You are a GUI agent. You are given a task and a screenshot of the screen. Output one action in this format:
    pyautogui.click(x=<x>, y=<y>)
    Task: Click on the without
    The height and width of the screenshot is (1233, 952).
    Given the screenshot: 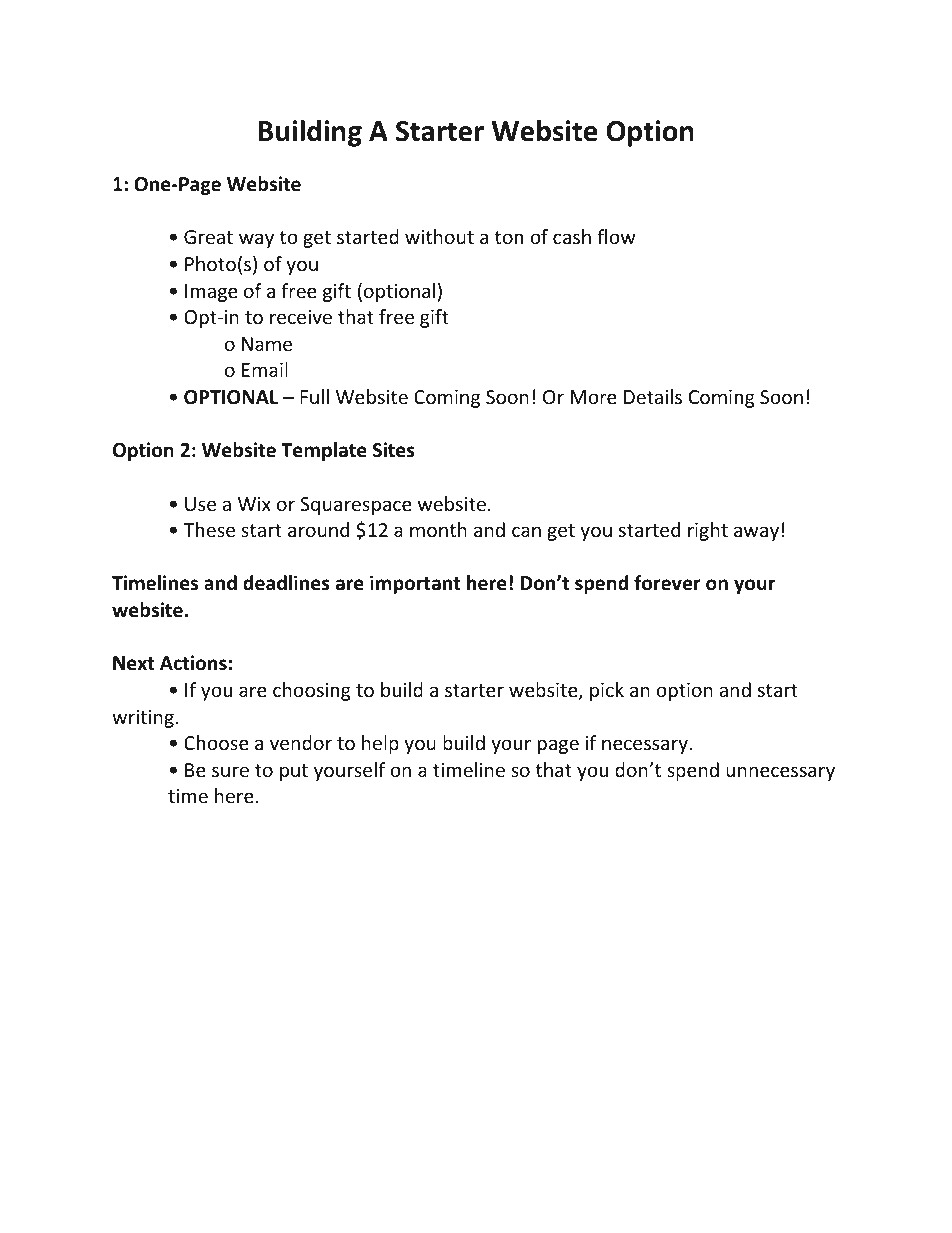 What is the action you would take?
    pyautogui.click(x=439, y=236)
